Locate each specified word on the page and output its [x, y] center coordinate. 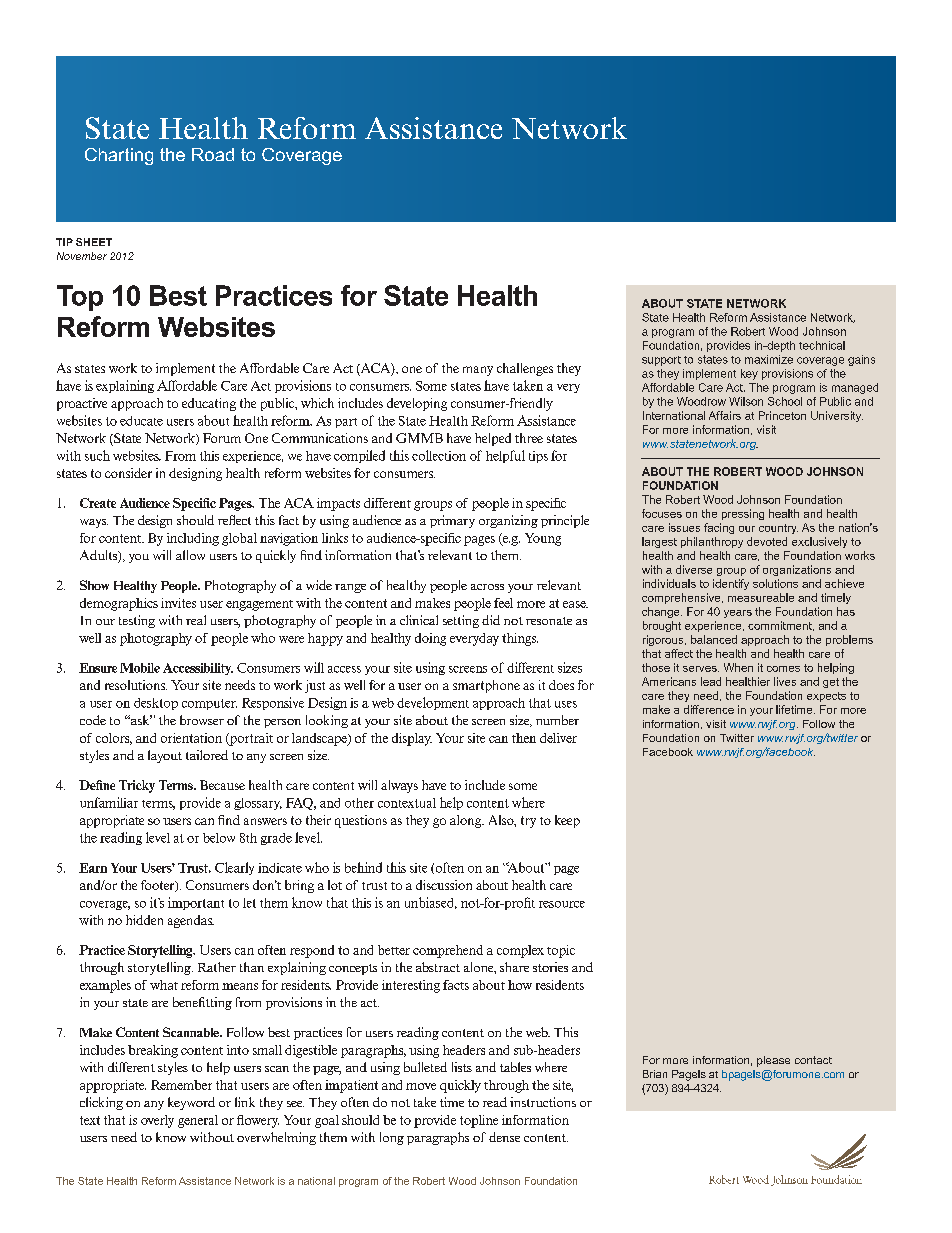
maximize [769, 359]
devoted [767, 541]
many [478, 371]
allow [190, 555]
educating [209, 404]
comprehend [448, 951]
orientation [191, 738]
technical [822, 345]
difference [709, 709]
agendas [191, 921]
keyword [191, 1103]
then [524, 738]
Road [213, 154]
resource [562, 904]
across [487, 587]
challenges [525, 369]
